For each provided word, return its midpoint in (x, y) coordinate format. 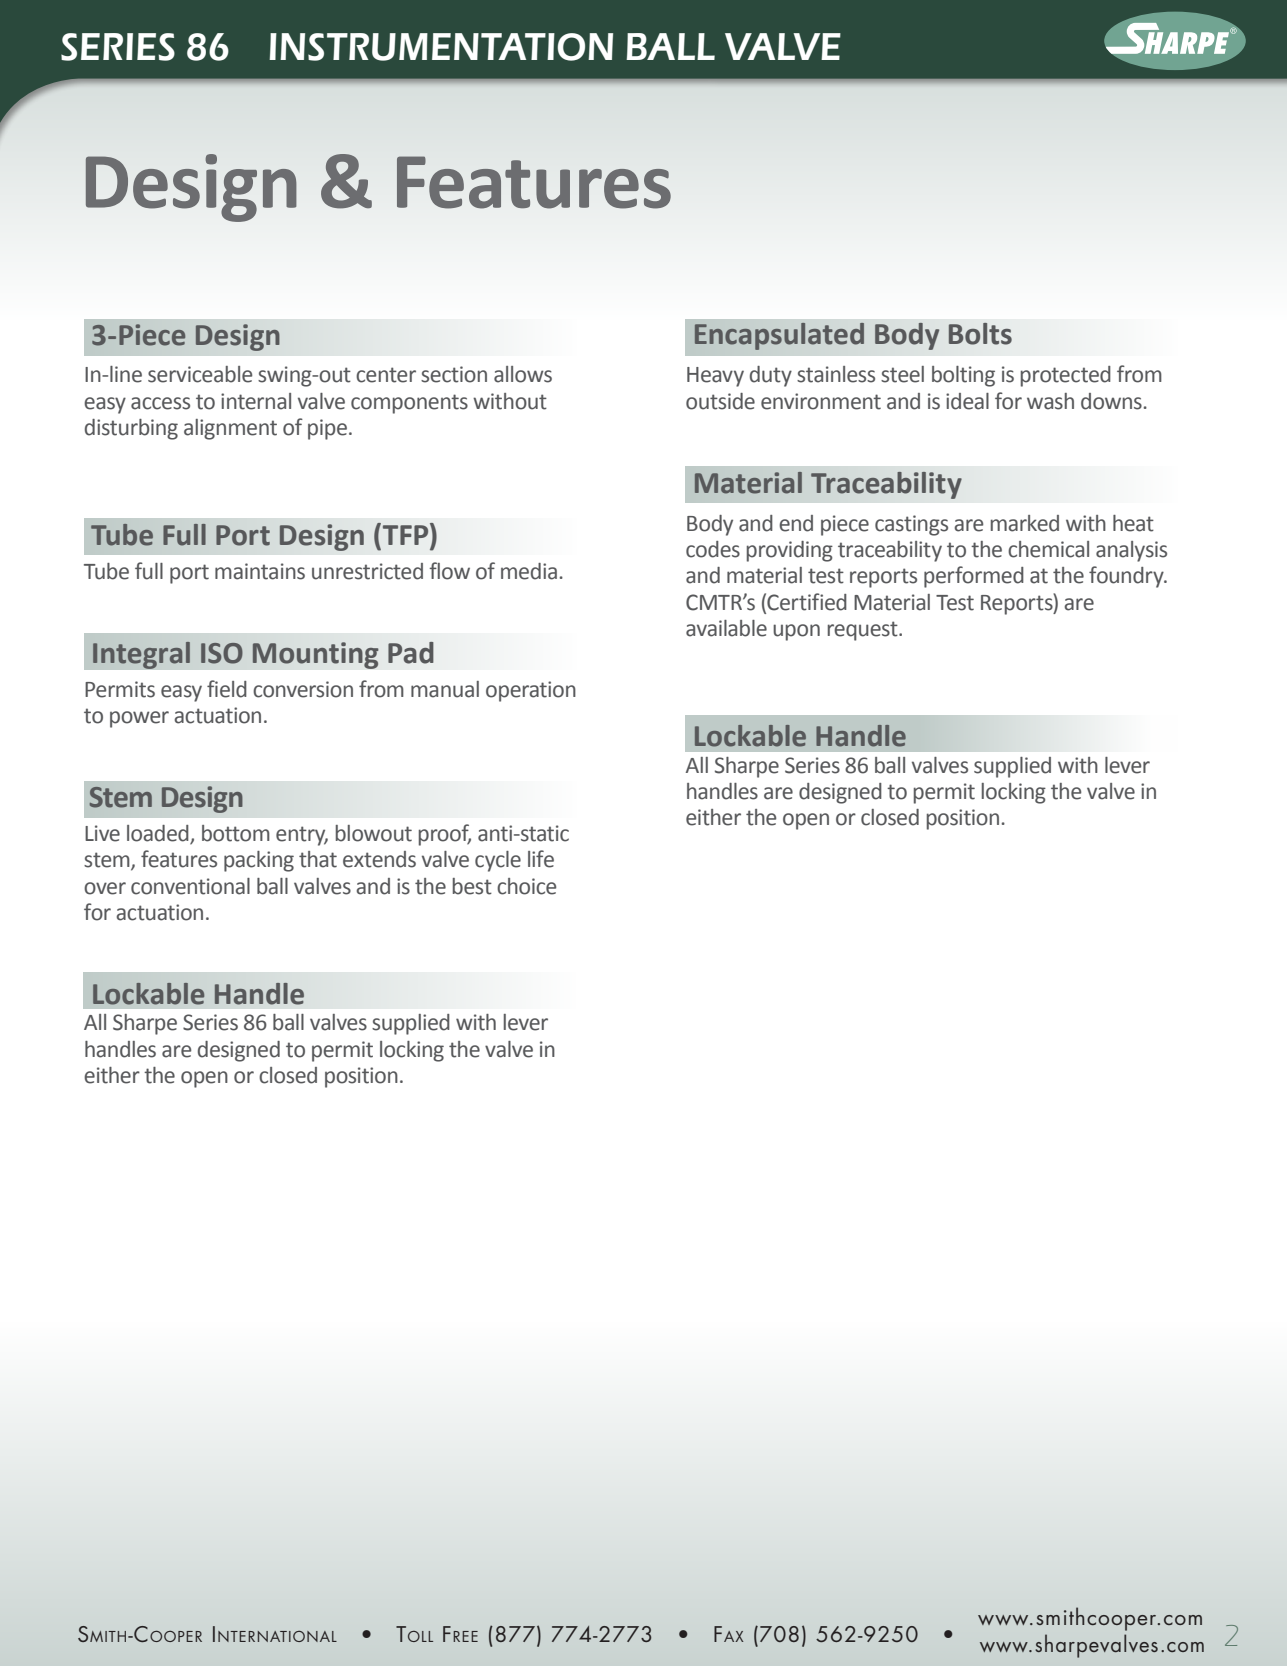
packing (259, 861)
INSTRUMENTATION (441, 47)
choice (527, 886)
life (541, 859)
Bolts (980, 334)
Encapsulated (779, 336)
